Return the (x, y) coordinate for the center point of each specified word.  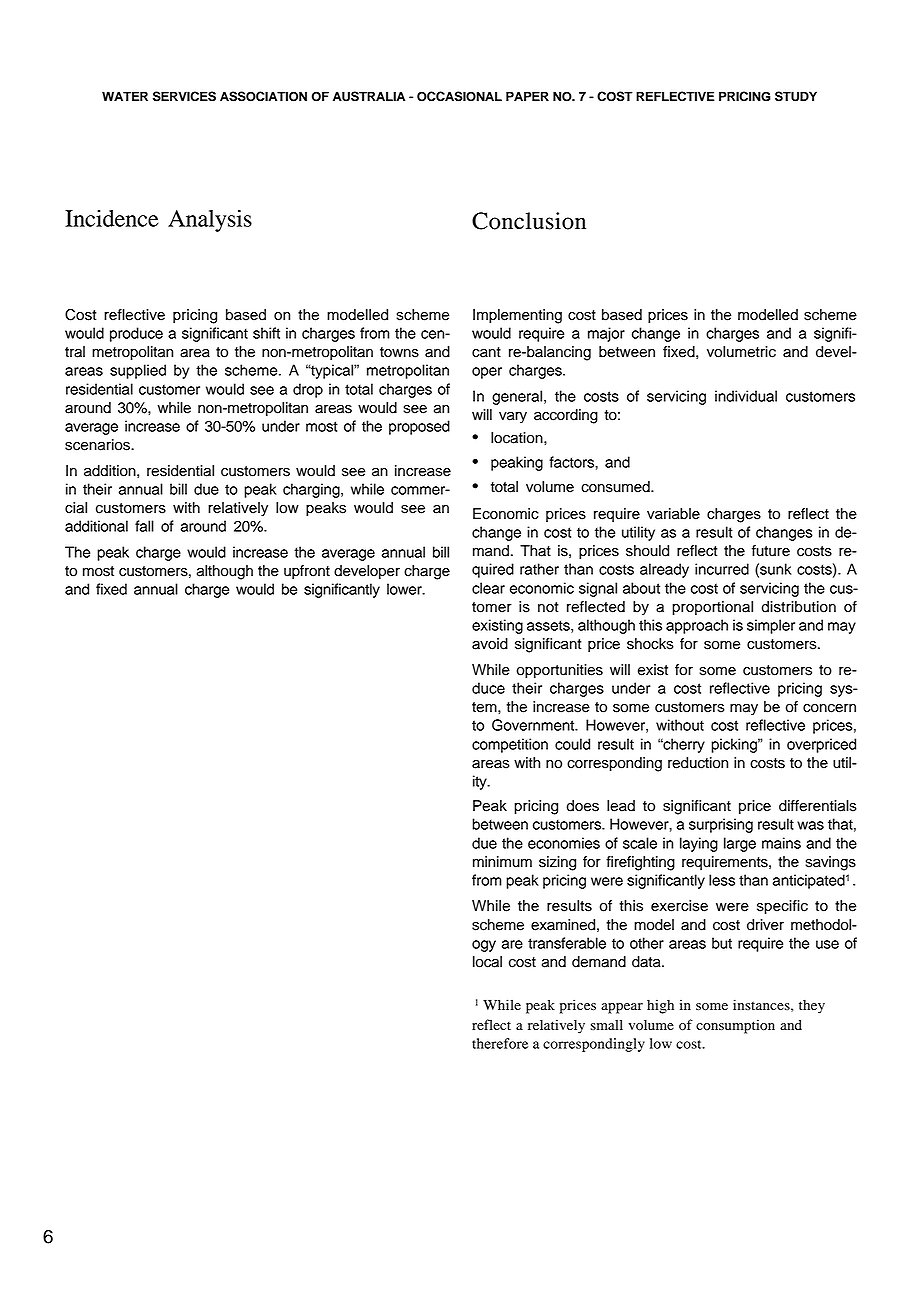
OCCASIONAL (459, 96)
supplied (138, 371)
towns (399, 352)
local (487, 962)
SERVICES (184, 96)
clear (488, 588)
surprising (721, 825)
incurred (722, 569)
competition (510, 745)
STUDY (796, 96)
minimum (502, 862)
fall (144, 526)
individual (746, 396)
